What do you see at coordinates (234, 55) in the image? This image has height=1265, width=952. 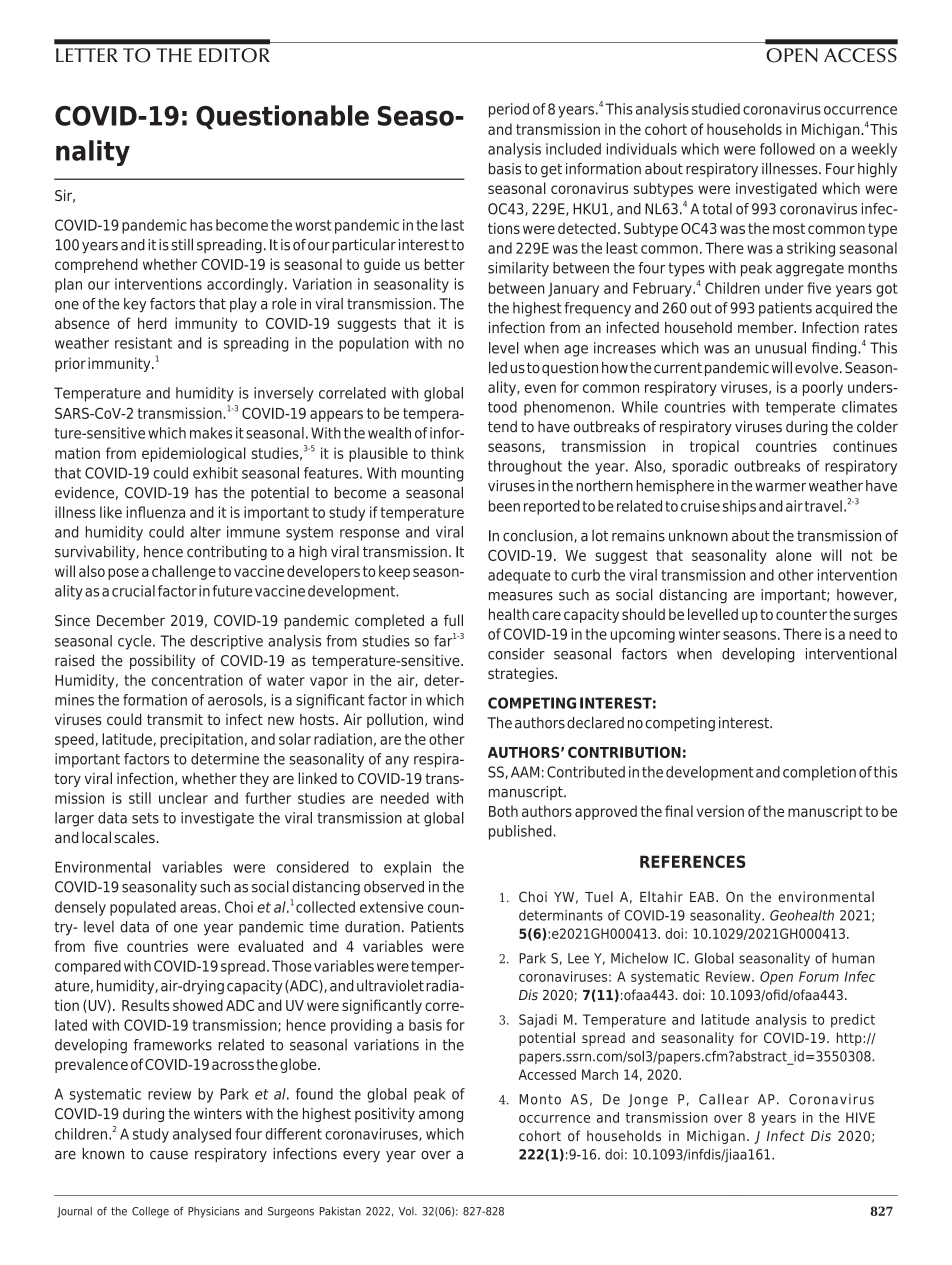 I see `EDITOR` at bounding box center [234, 55].
